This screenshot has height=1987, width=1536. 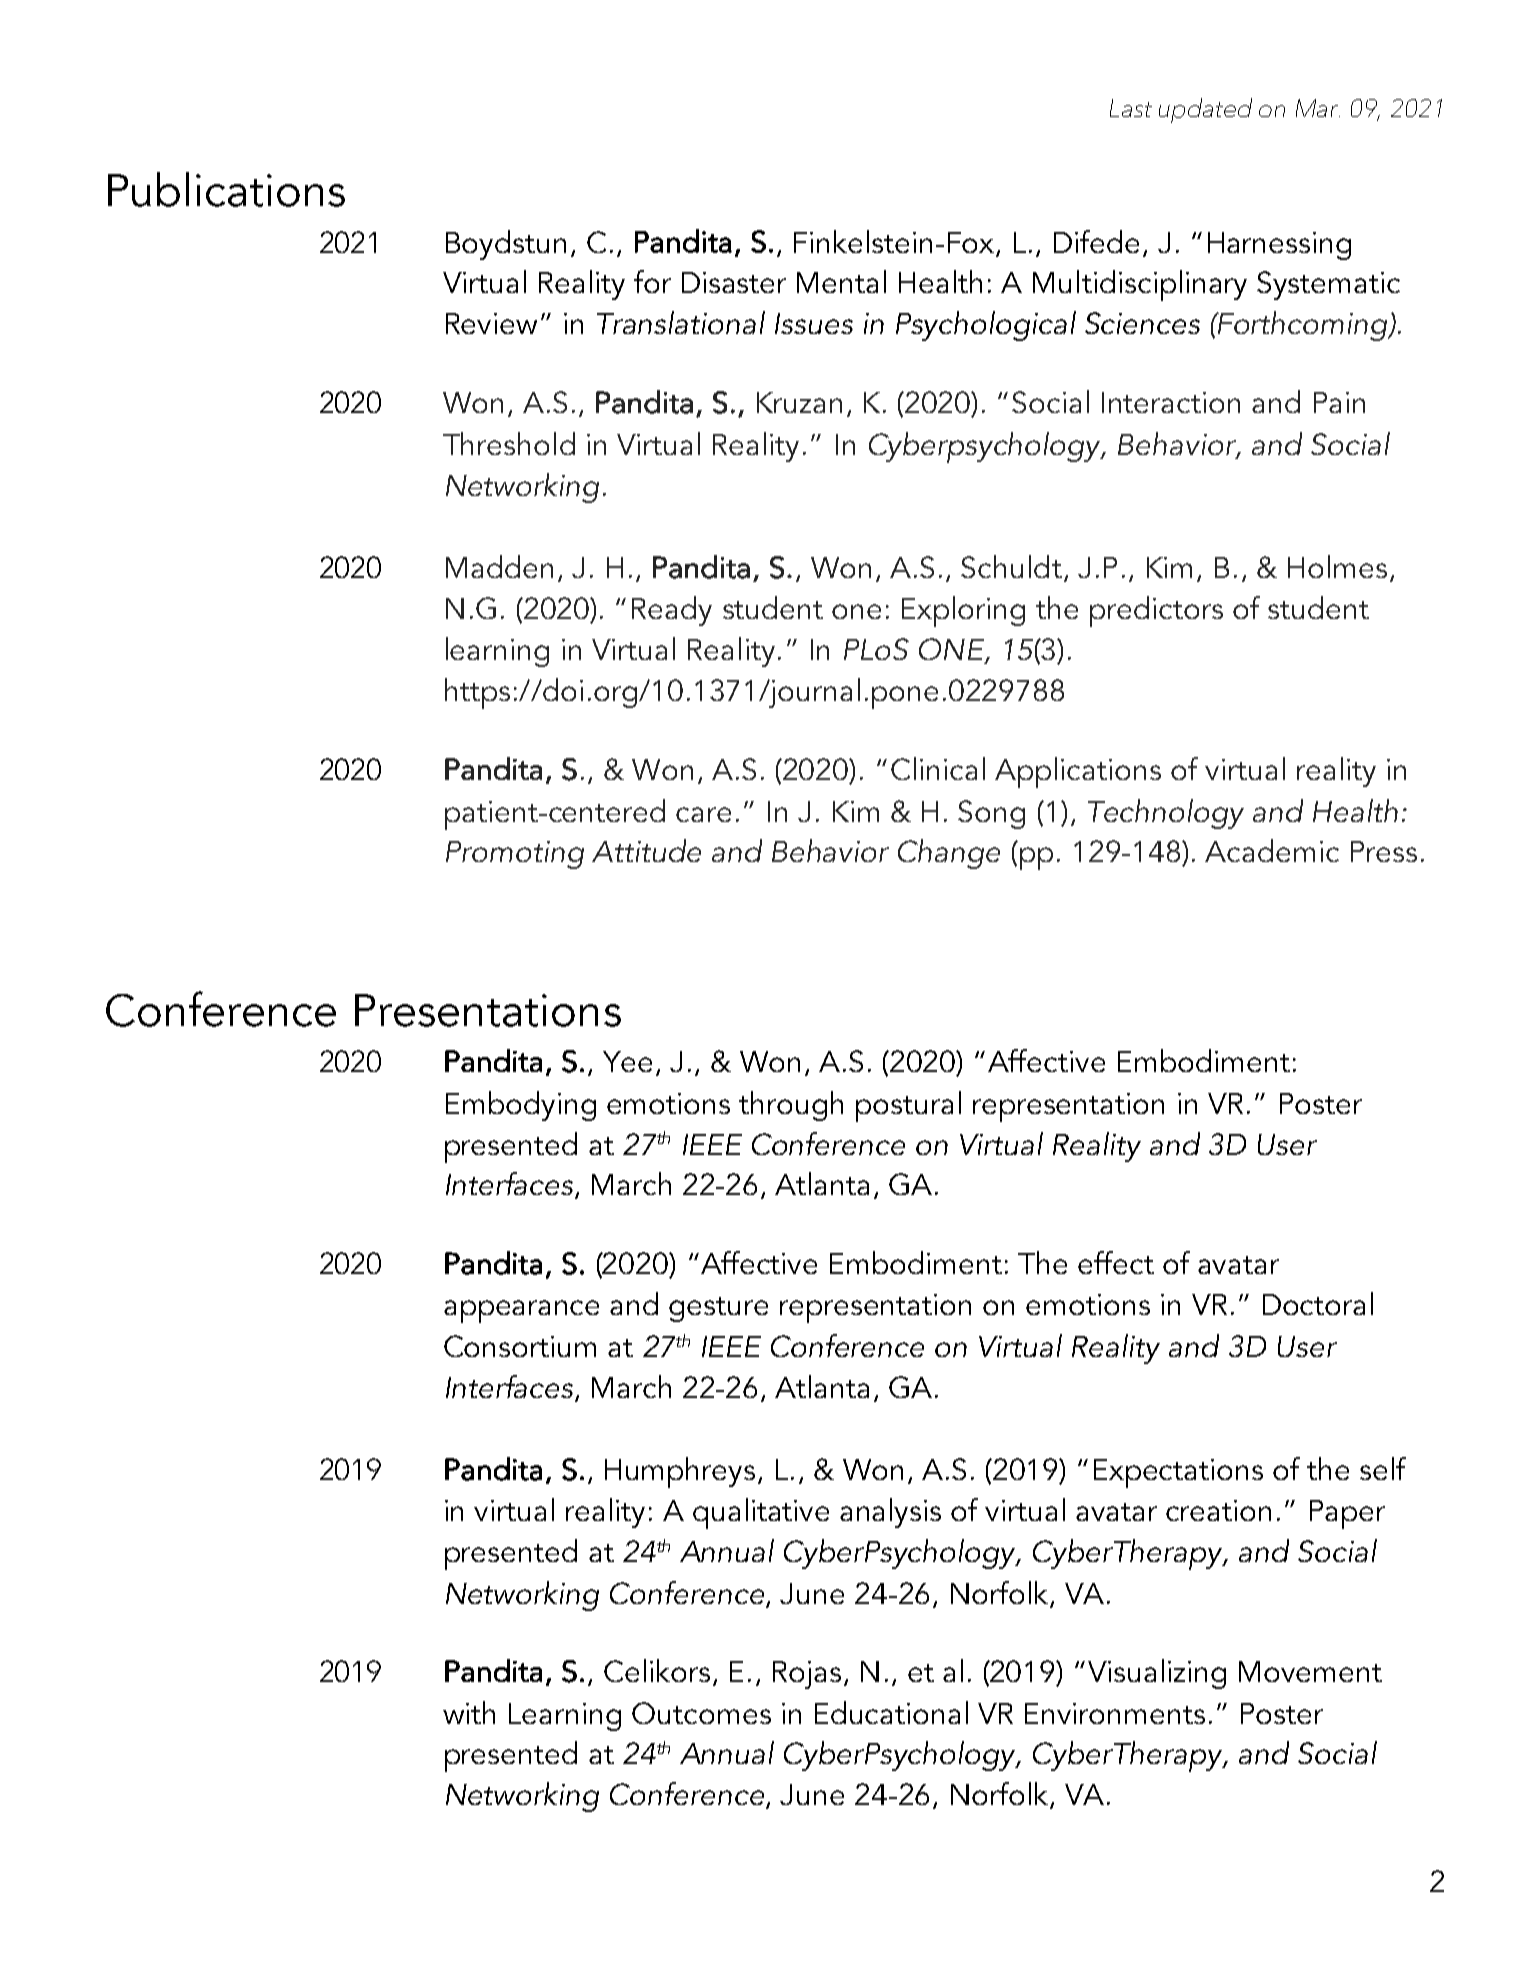 What do you see at coordinates (515, 855) in the screenshot?
I see `Promoting` at bounding box center [515, 855].
